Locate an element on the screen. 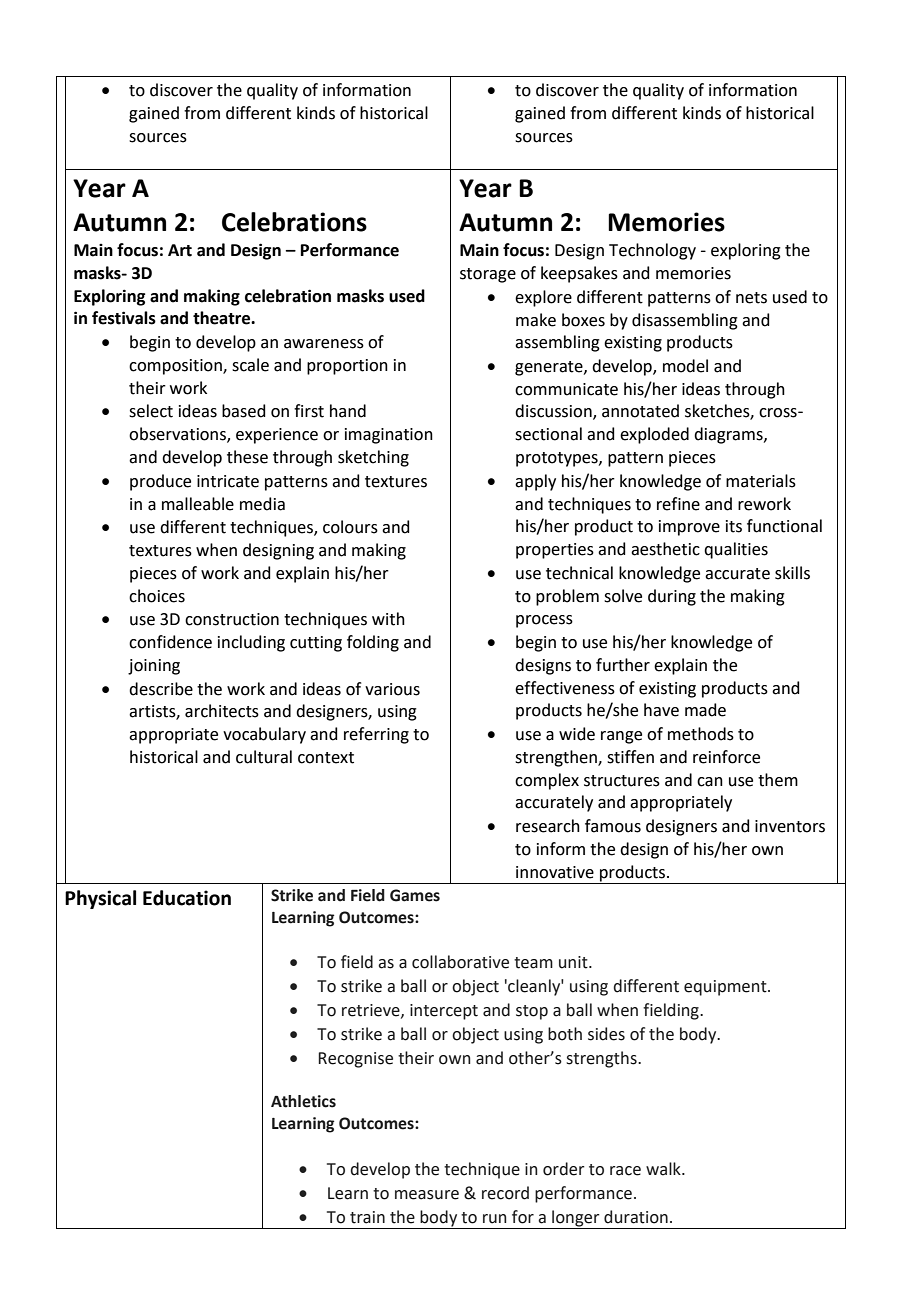 The height and width of the screenshot is (1308, 924). during is located at coordinates (672, 597).
